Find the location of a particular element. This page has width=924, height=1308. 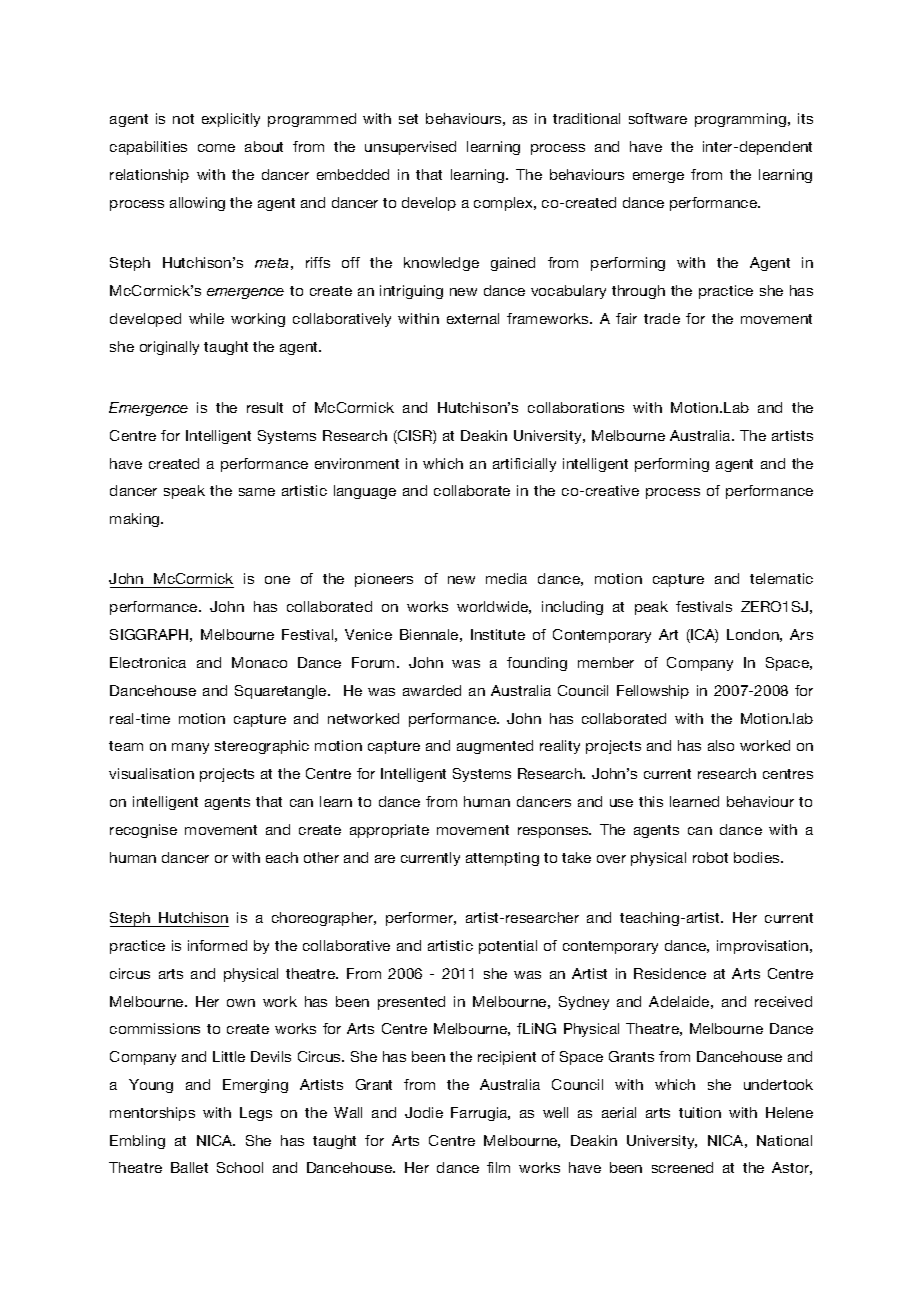

unsupervised is located at coordinates (410, 148).
